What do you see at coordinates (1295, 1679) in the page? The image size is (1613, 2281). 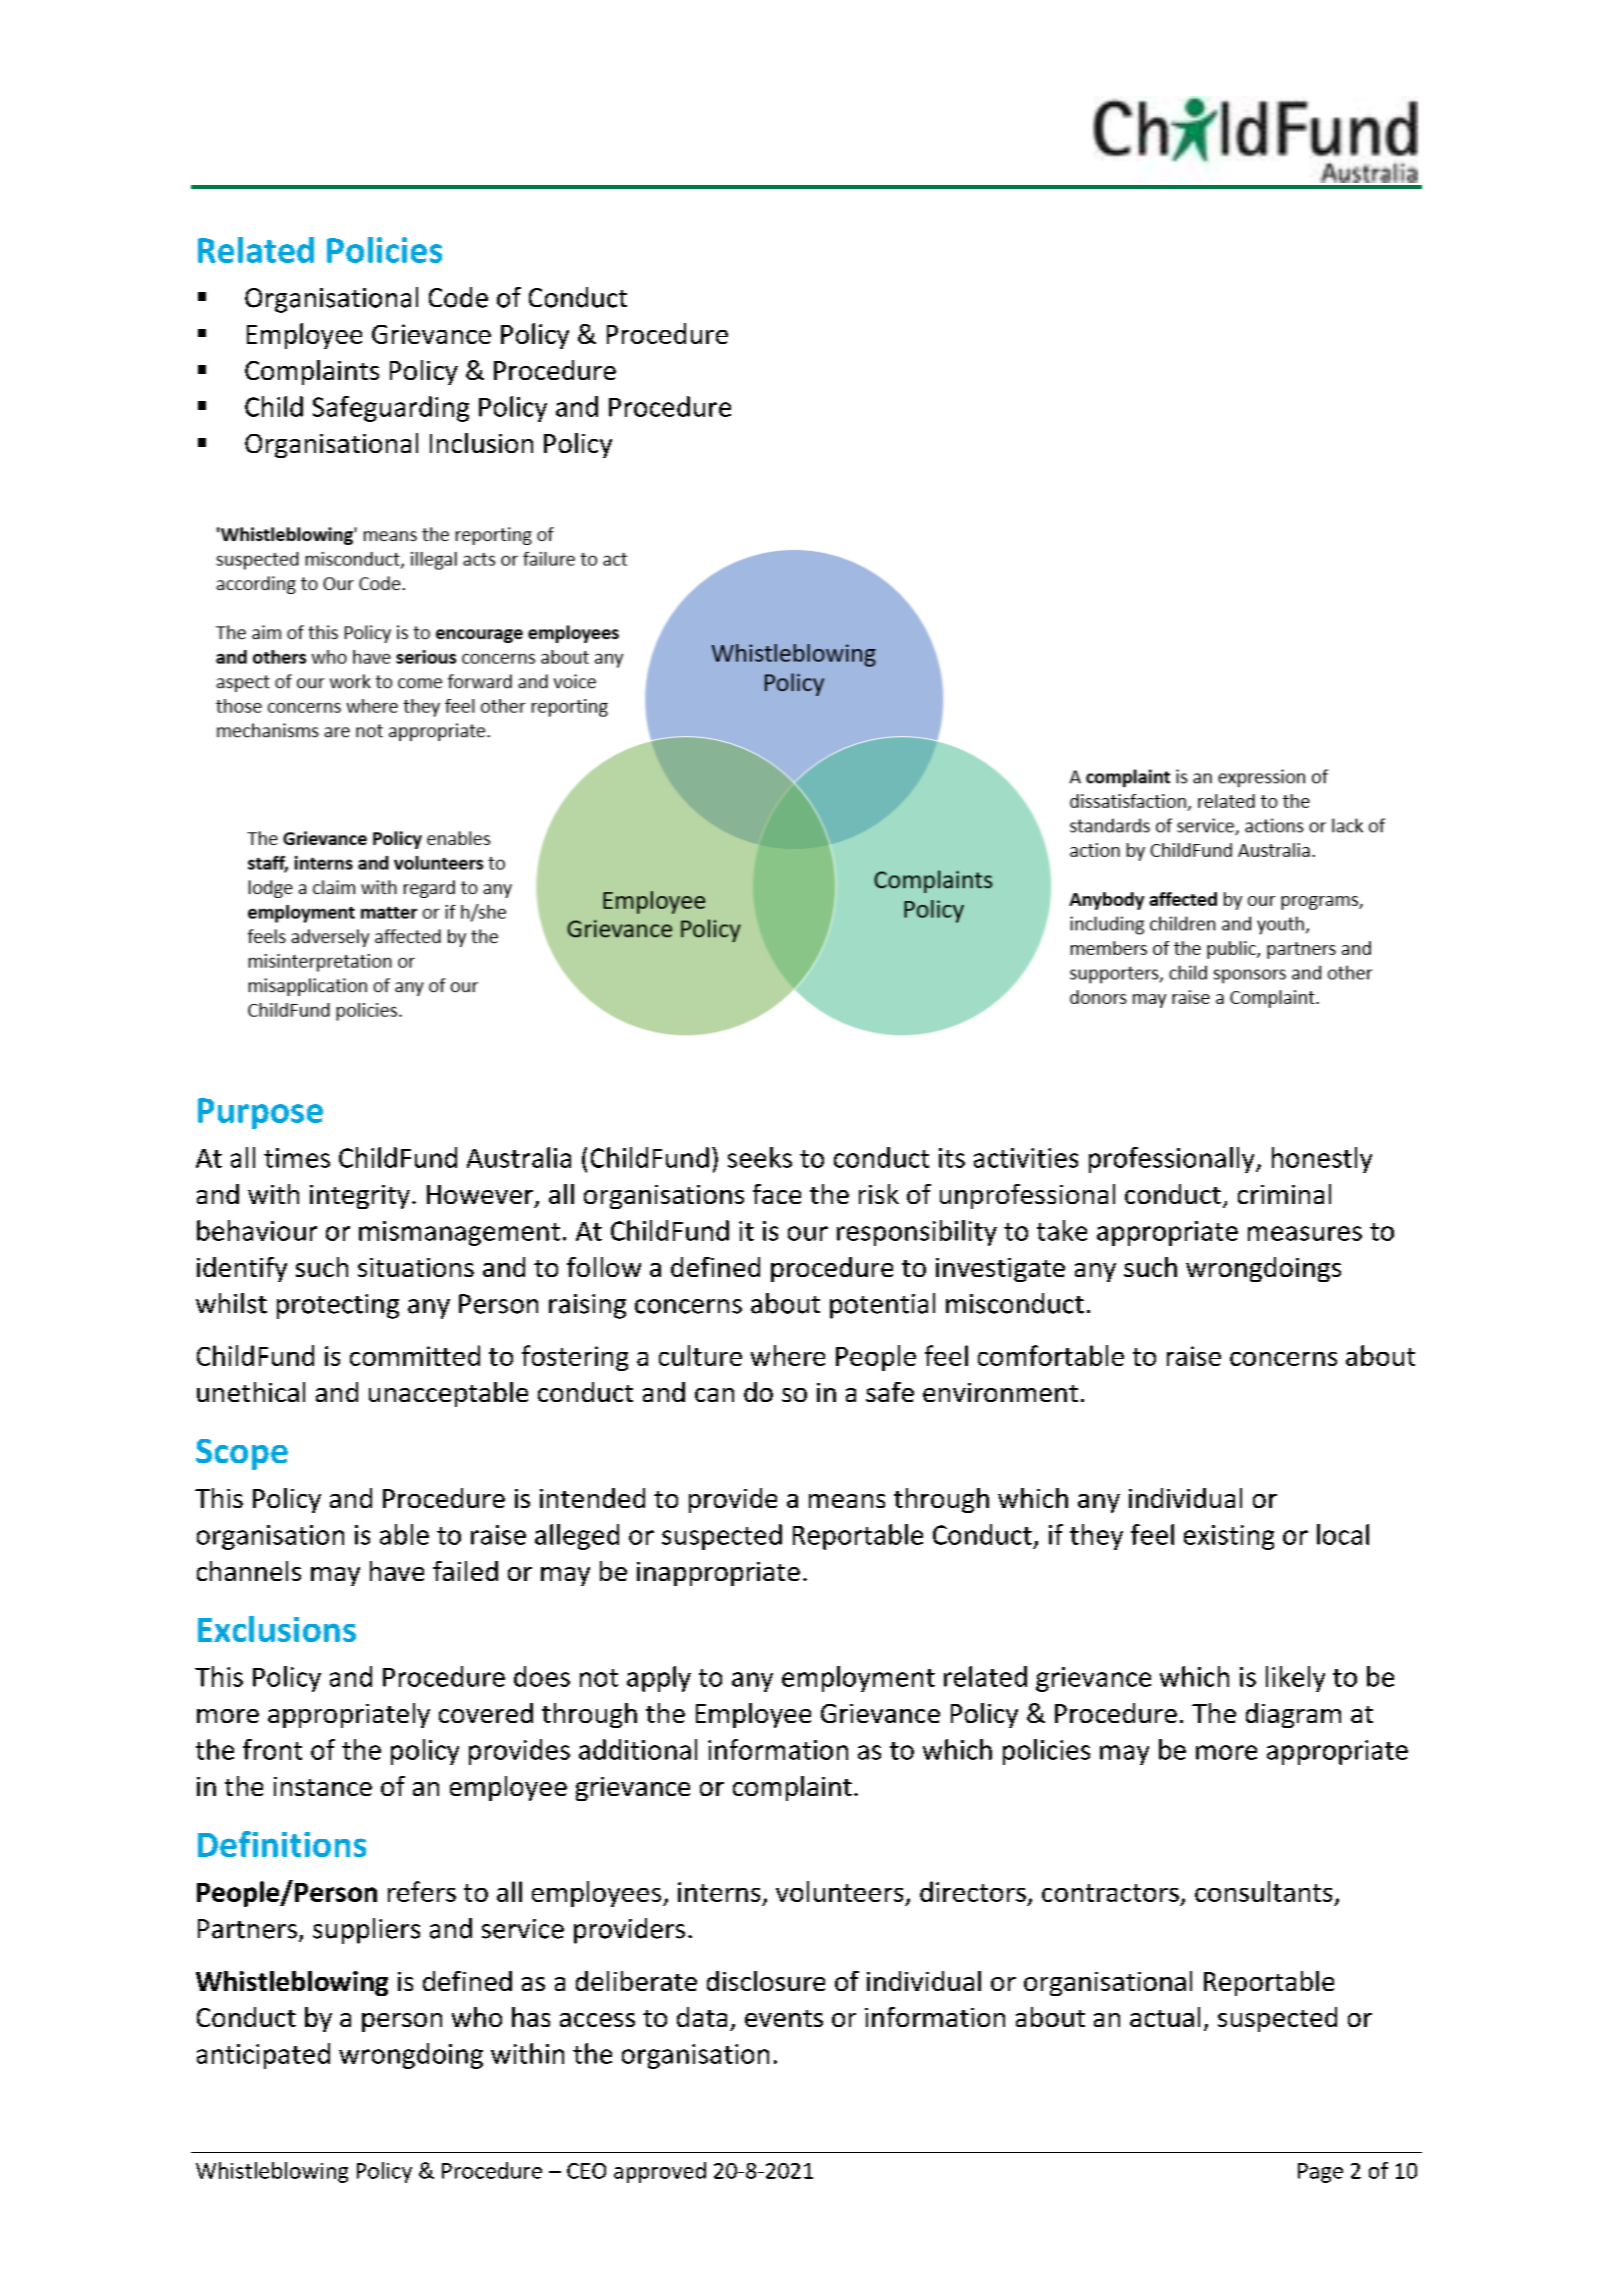 I see `likely` at bounding box center [1295, 1679].
